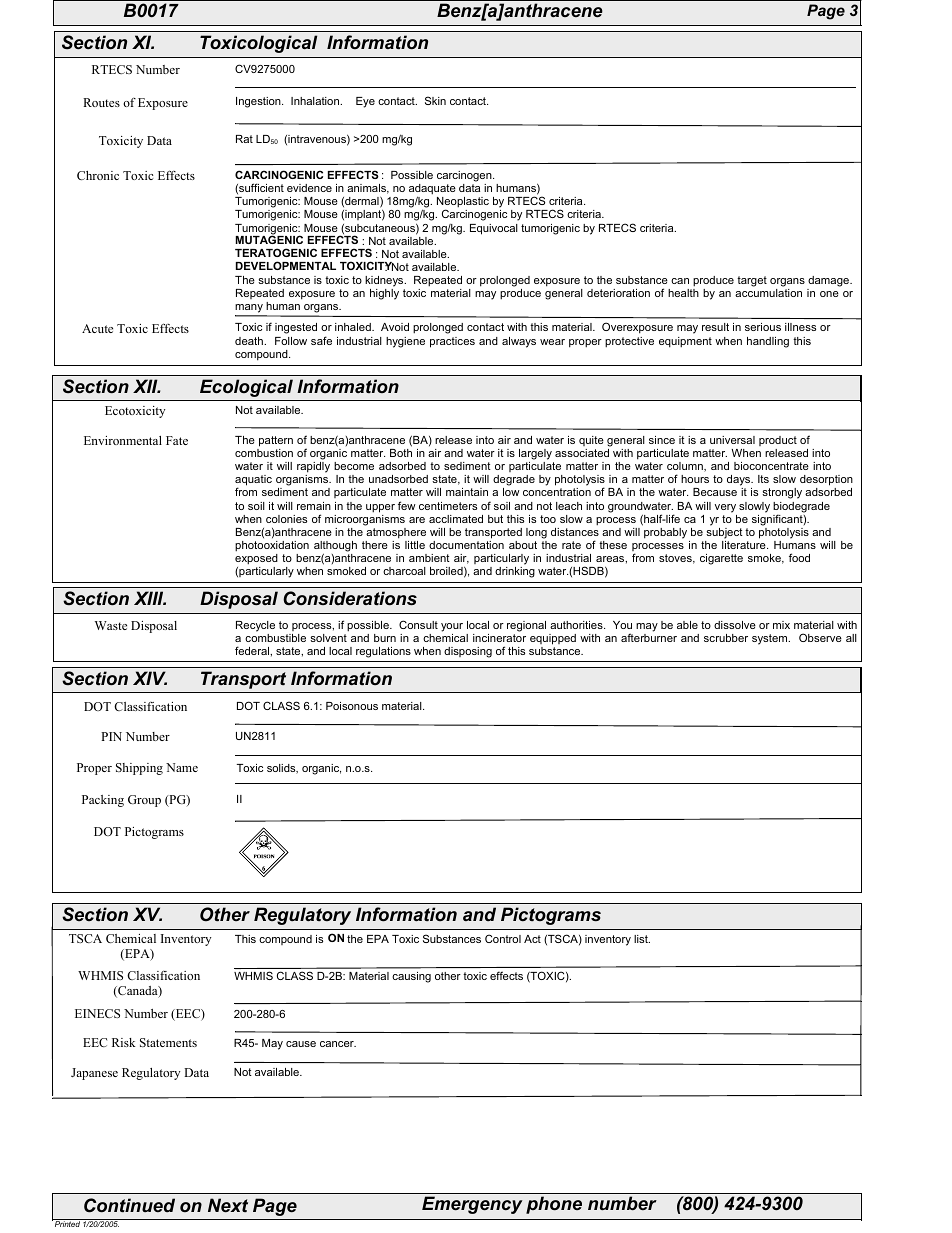  I want to click on Emergency, so click(472, 1205).
